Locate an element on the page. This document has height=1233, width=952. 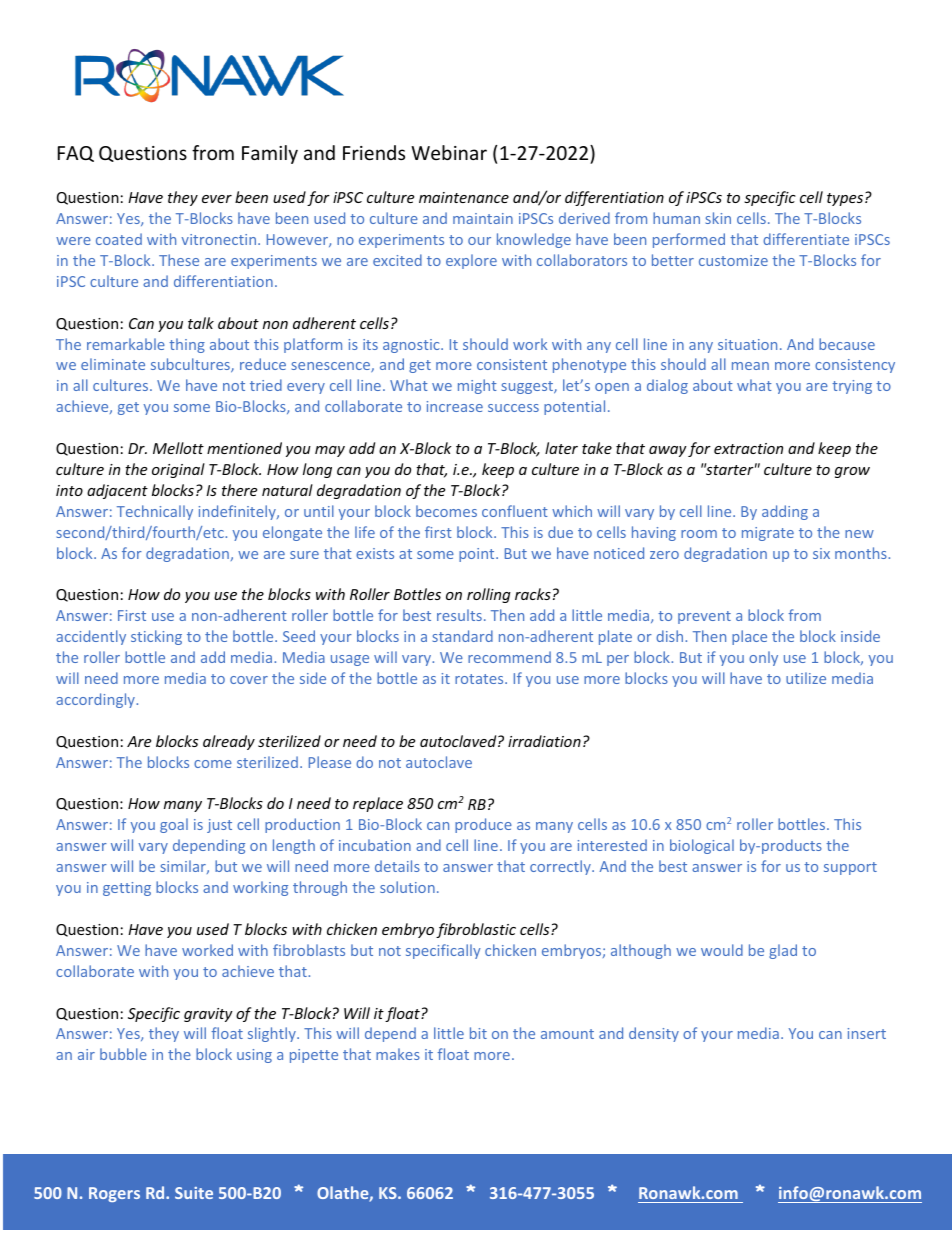
only is located at coordinates (763, 658).
